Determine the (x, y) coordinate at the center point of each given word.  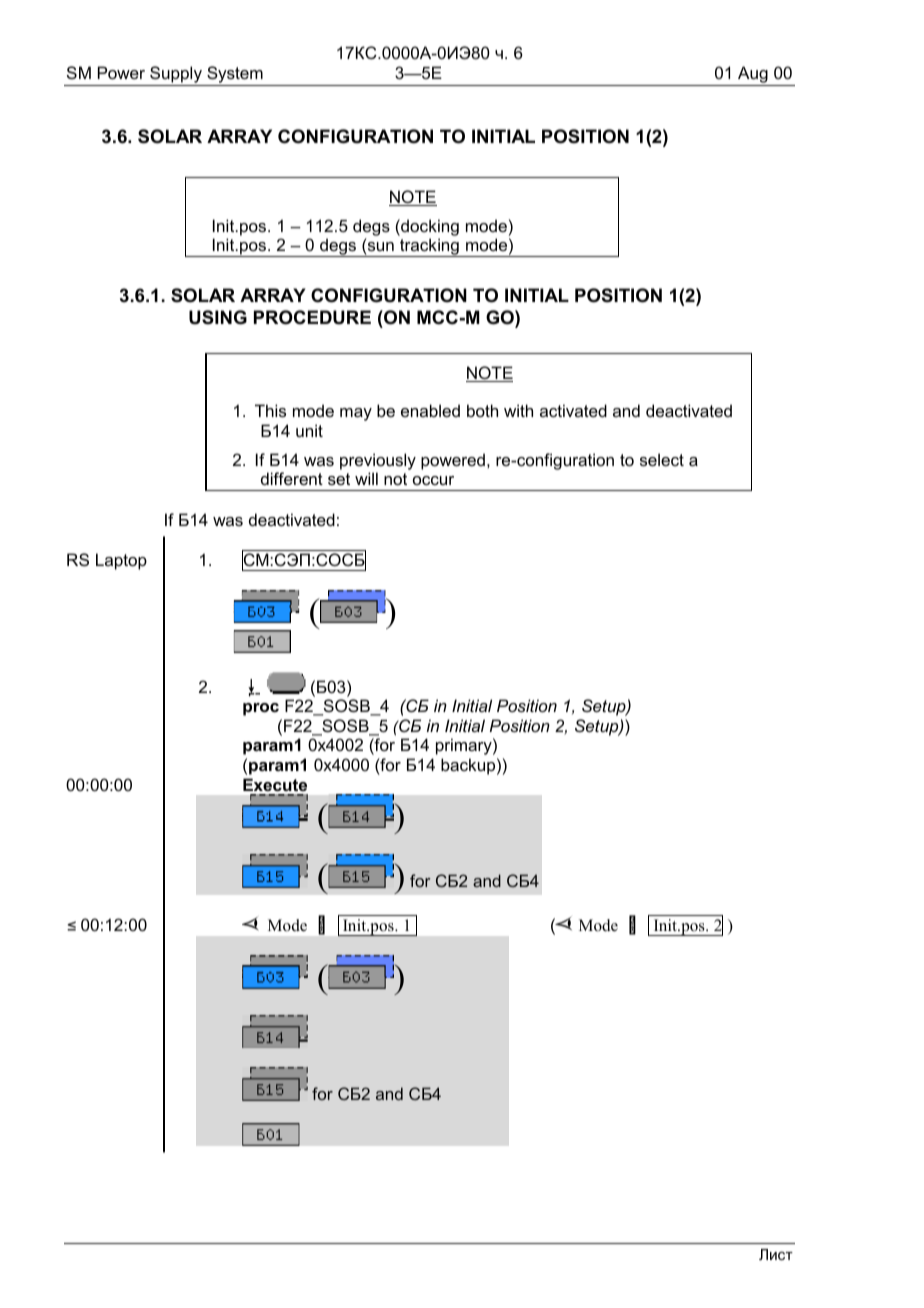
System (235, 76)
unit (309, 430)
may (356, 414)
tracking (429, 247)
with (518, 410)
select (662, 459)
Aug (753, 76)
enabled (430, 410)
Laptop (121, 561)
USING (218, 317)
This (270, 410)
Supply (176, 76)
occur (433, 480)
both (482, 410)
